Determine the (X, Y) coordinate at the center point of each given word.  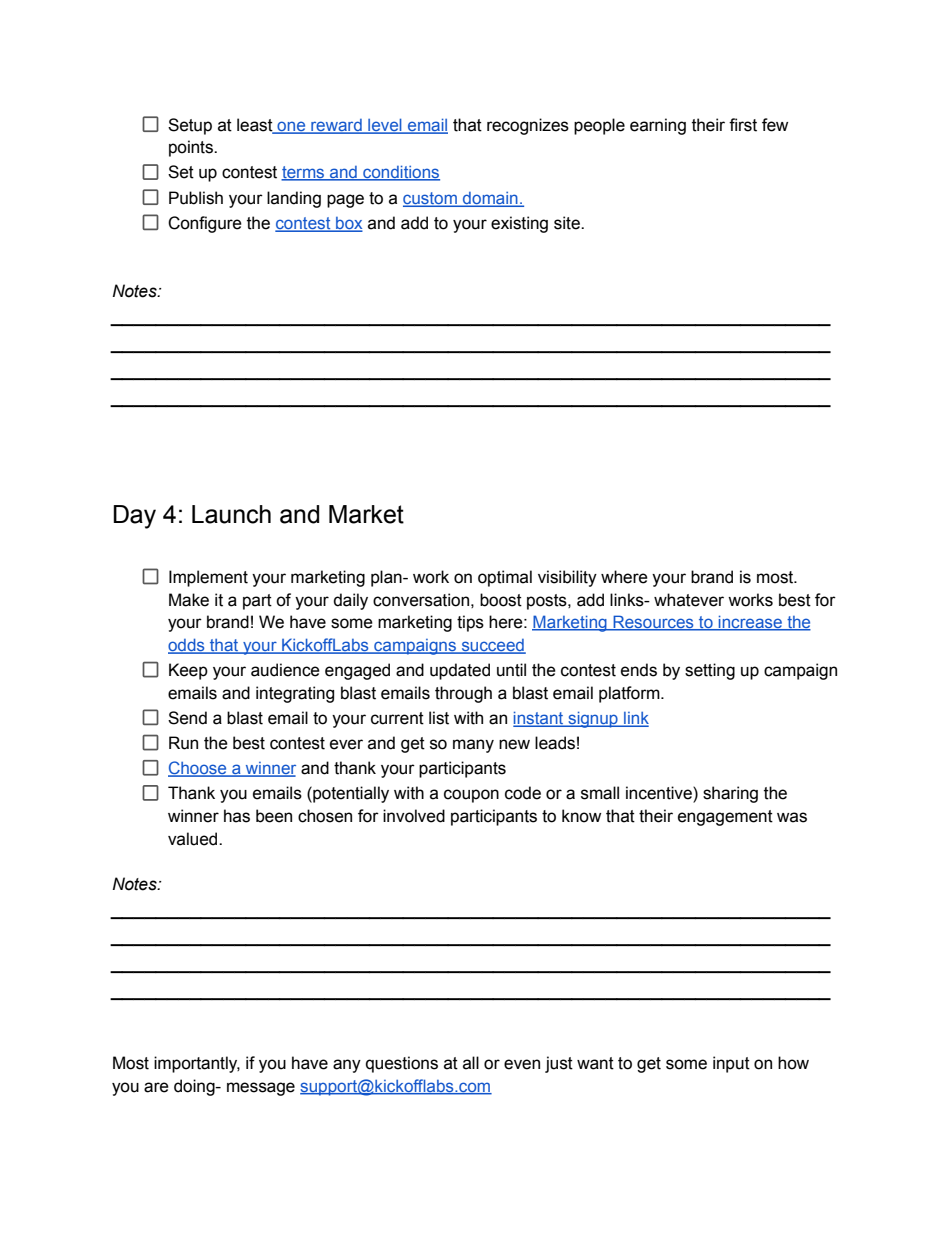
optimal (505, 578)
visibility (567, 578)
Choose (198, 769)
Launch (231, 514)
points (192, 148)
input (731, 1064)
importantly (197, 1064)
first (743, 125)
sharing (730, 794)
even (522, 1064)
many (473, 746)
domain (490, 199)
